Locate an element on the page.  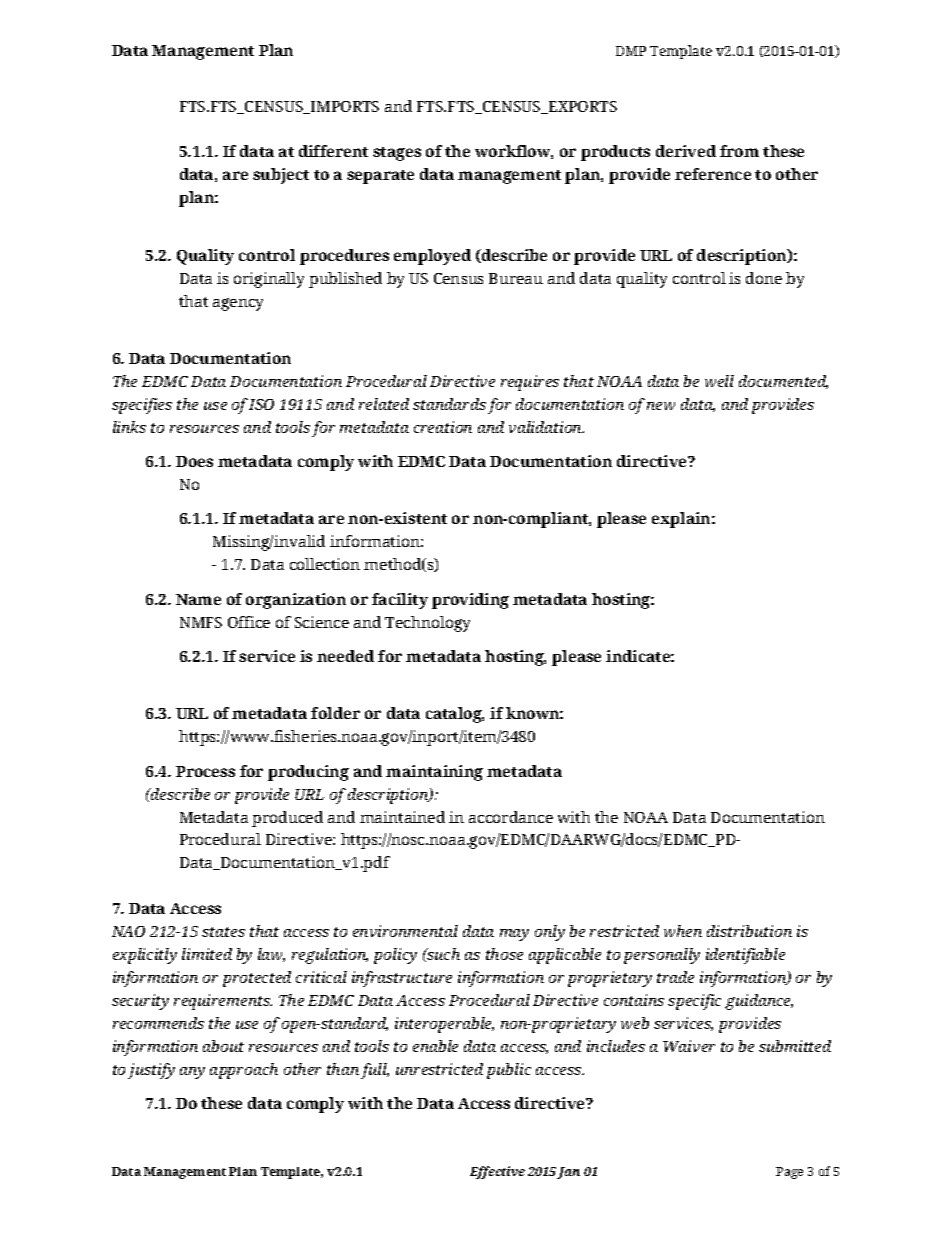
Does is located at coordinates (194, 461).
